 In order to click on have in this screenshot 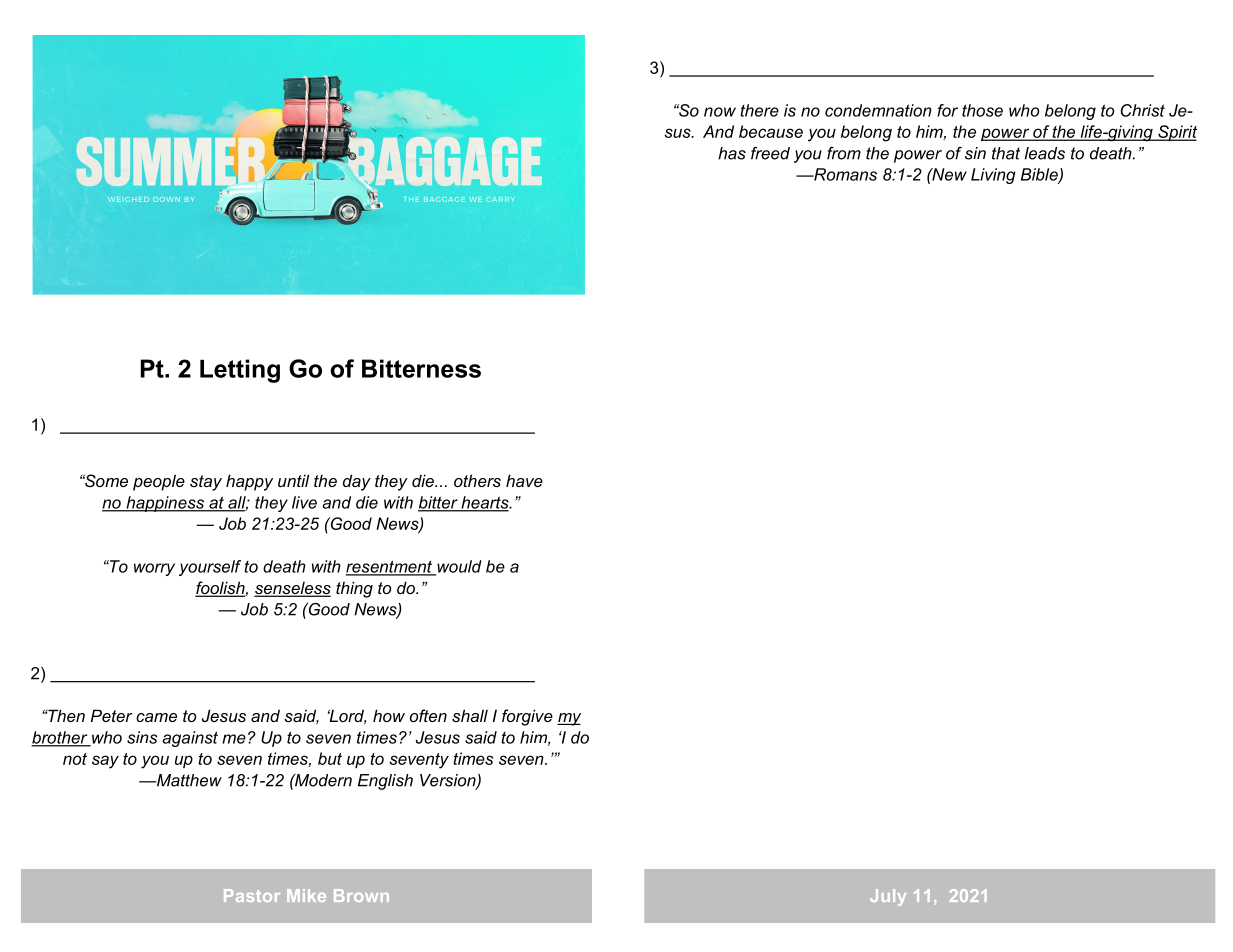, I will do `click(524, 480)`.
